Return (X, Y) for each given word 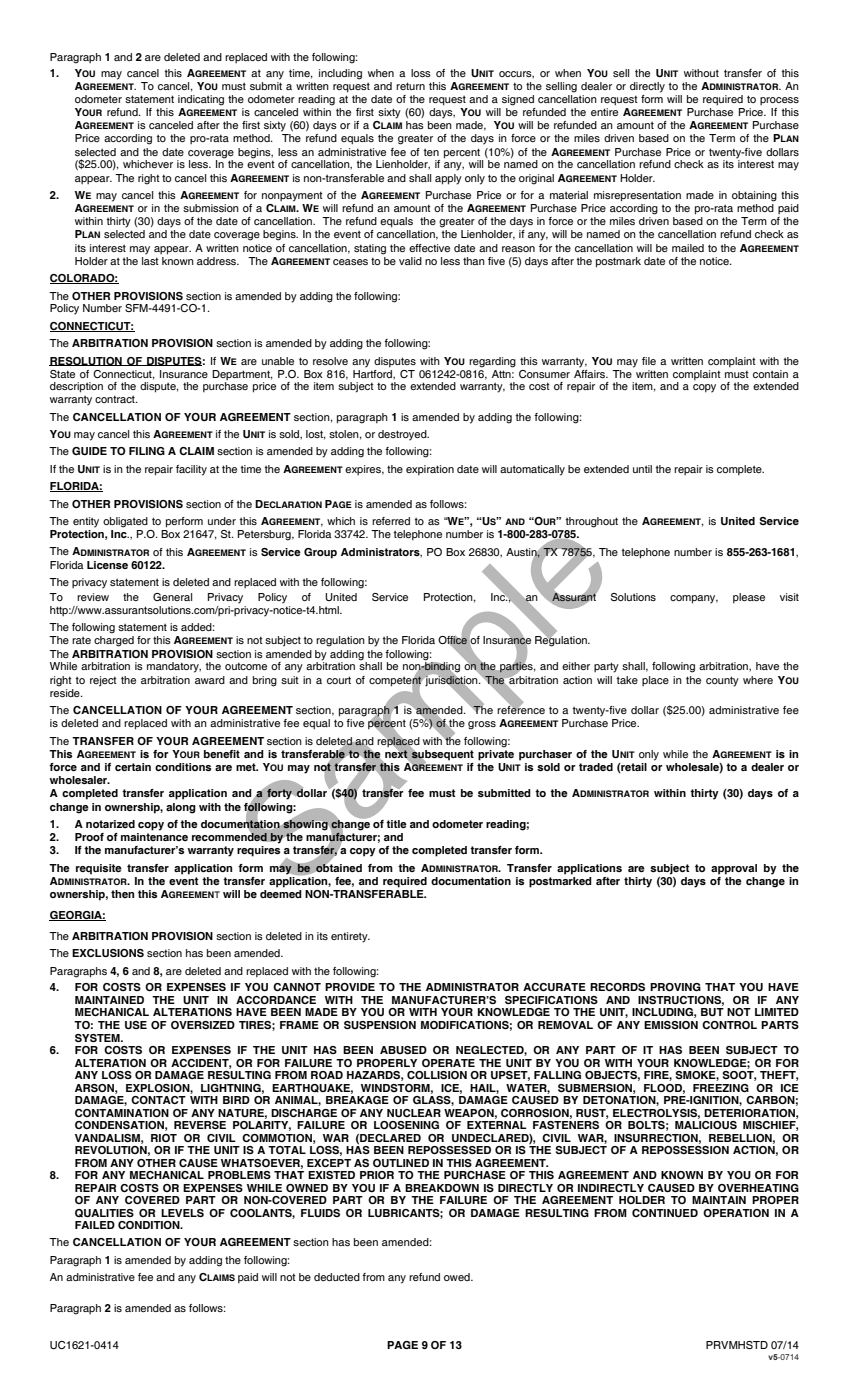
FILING (147, 451)
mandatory (174, 667)
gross (482, 725)
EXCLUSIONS (108, 953)
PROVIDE (350, 987)
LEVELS (182, 1213)
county (722, 681)
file (649, 361)
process (779, 101)
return (410, 86)
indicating (201, 100)
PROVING (675, 987)
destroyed (403, 435)
